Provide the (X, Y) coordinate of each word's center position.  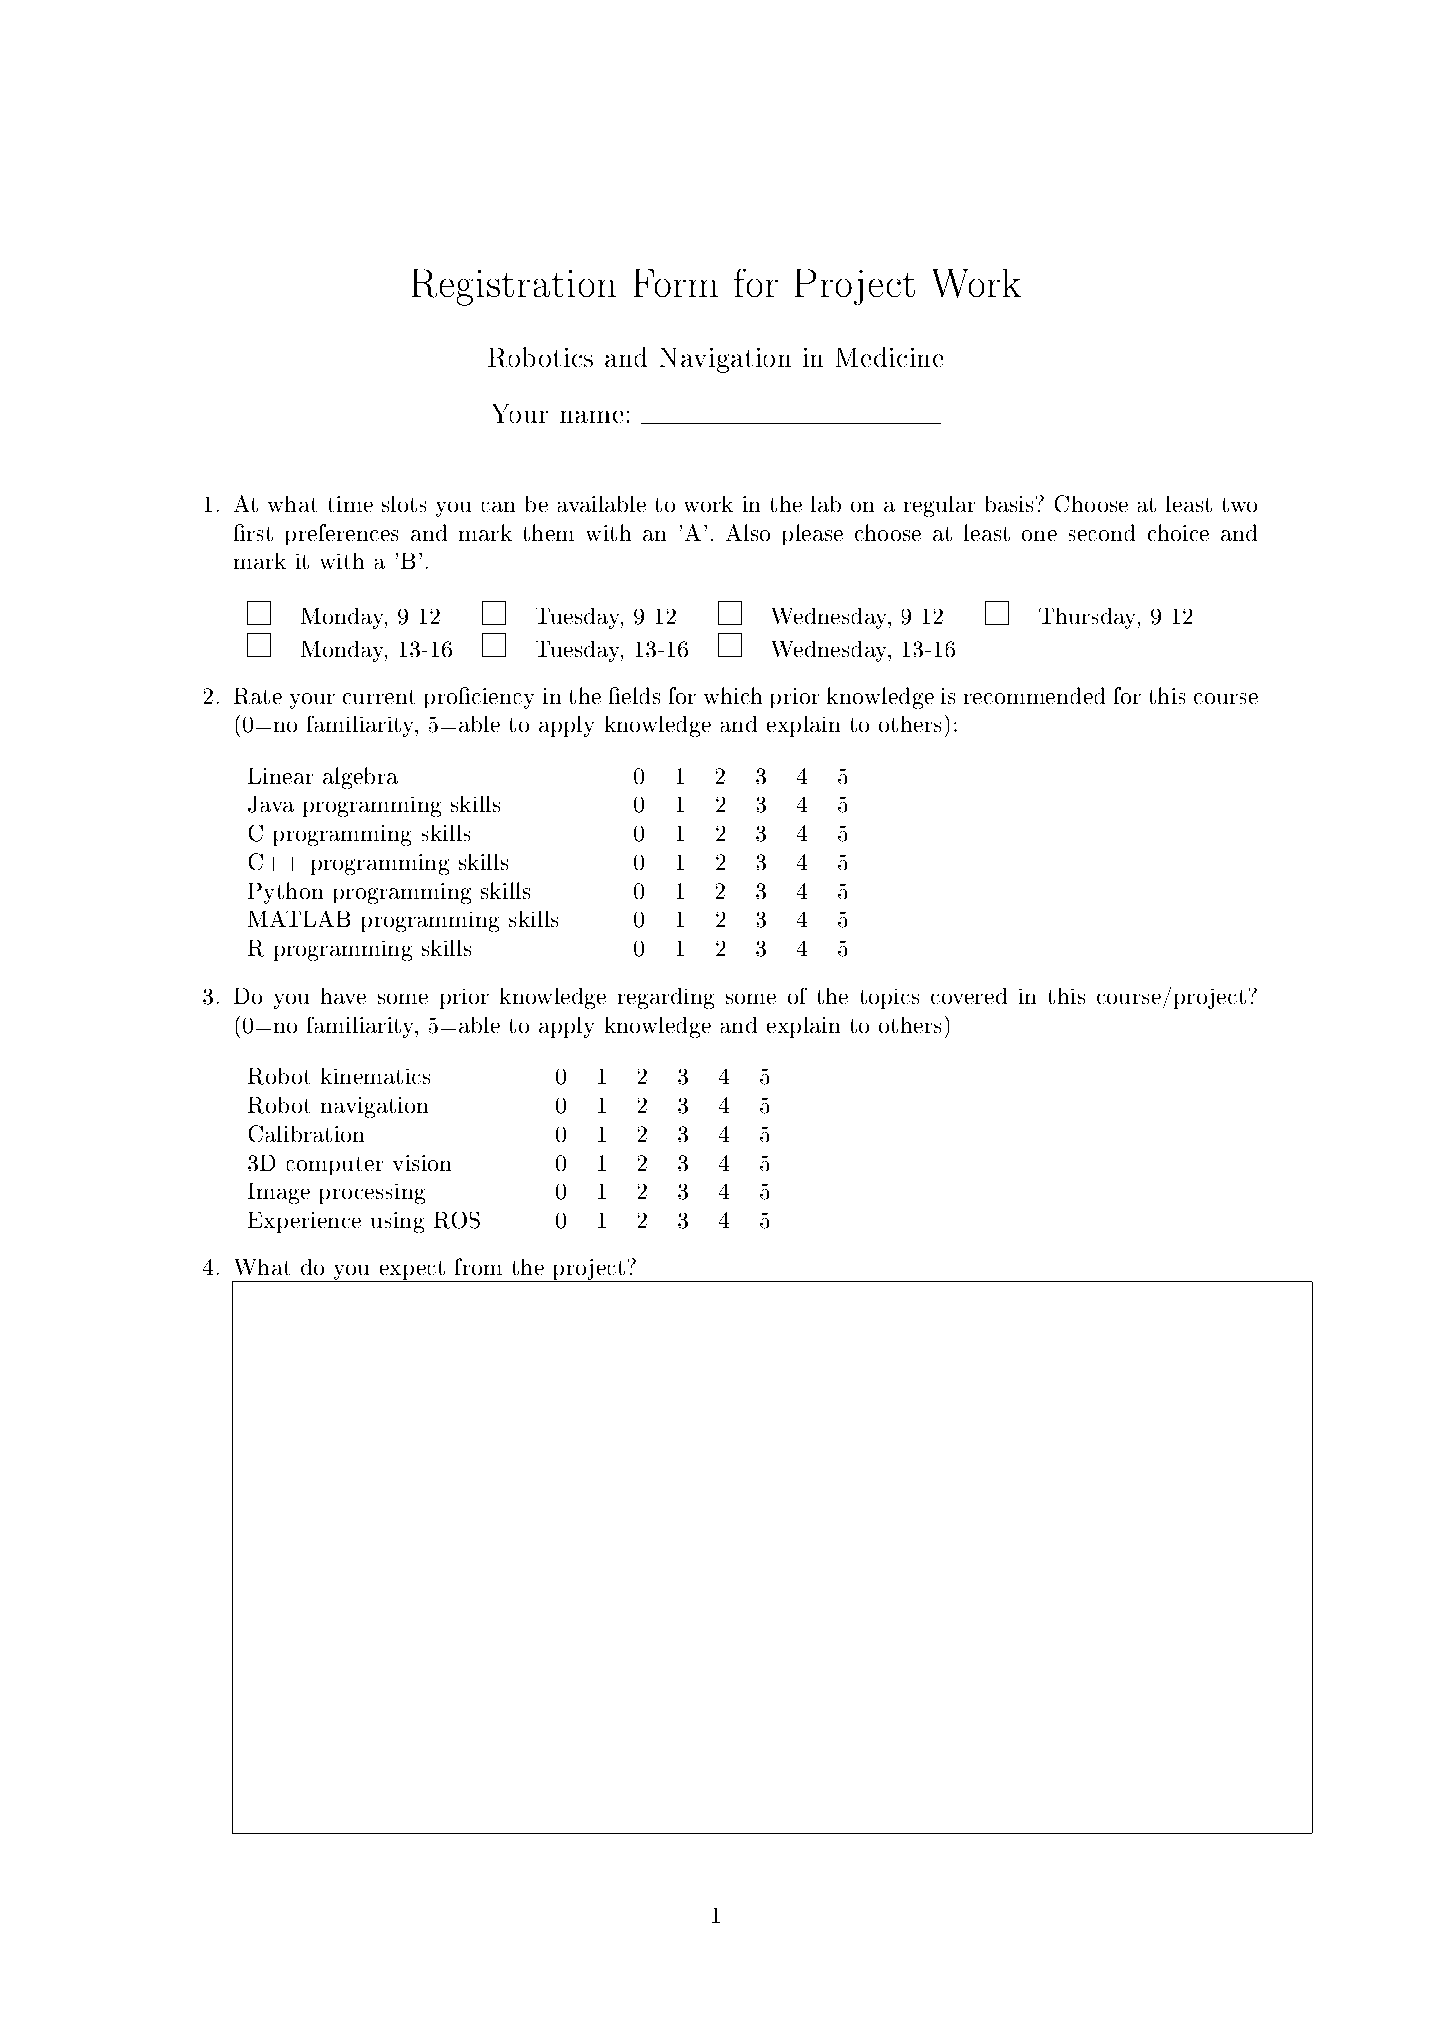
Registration (514, 287)
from (478, 1266)
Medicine (889, 357)
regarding (666, 998)
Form (676, 283)
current (379, 697)
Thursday (1089, 618)
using (397, 1222)
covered (969, 996)
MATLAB (299, 919)
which (733, 695)
